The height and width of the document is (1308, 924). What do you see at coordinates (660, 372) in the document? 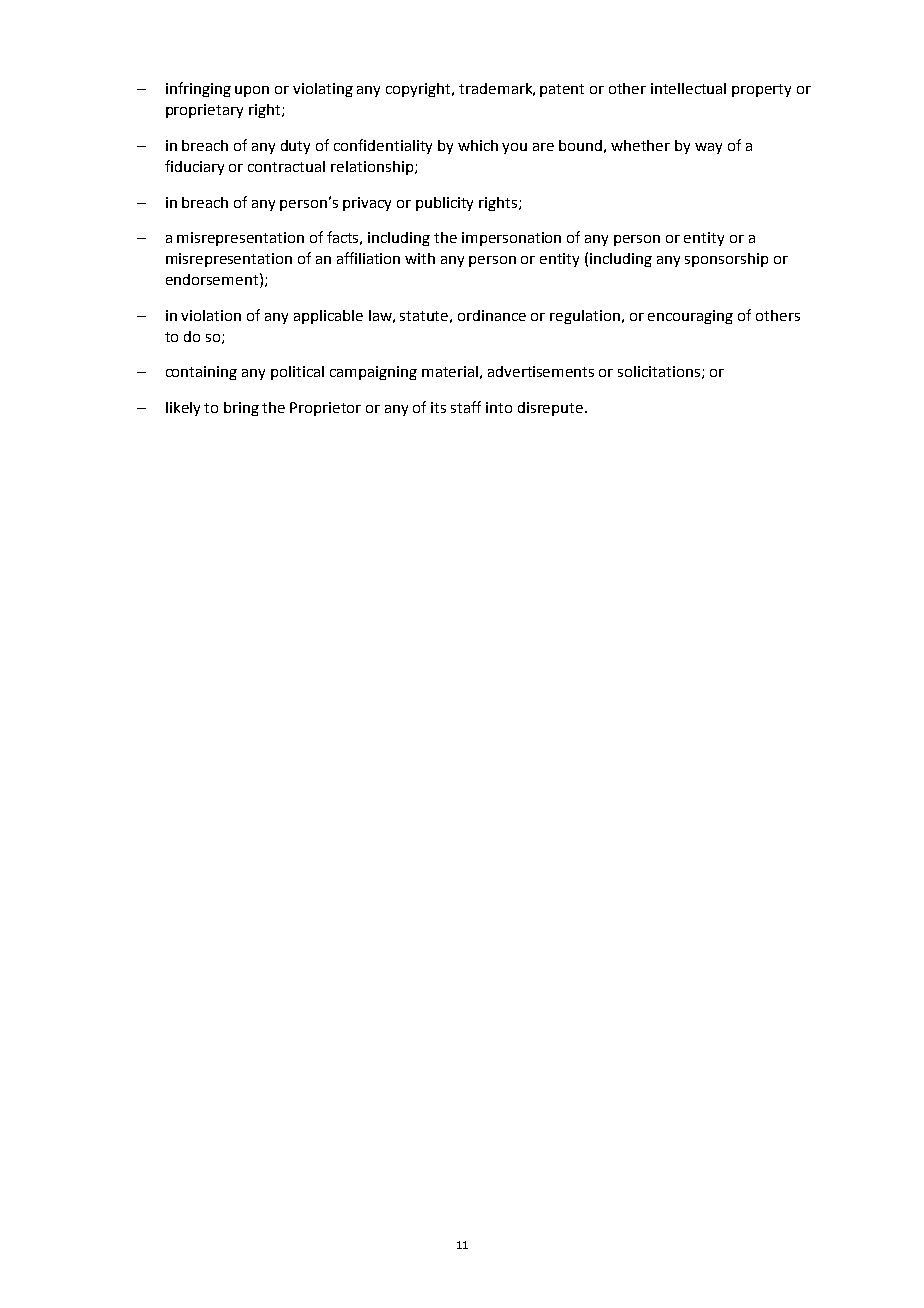
I see `solicitations` at bounding box center [660, 372].
